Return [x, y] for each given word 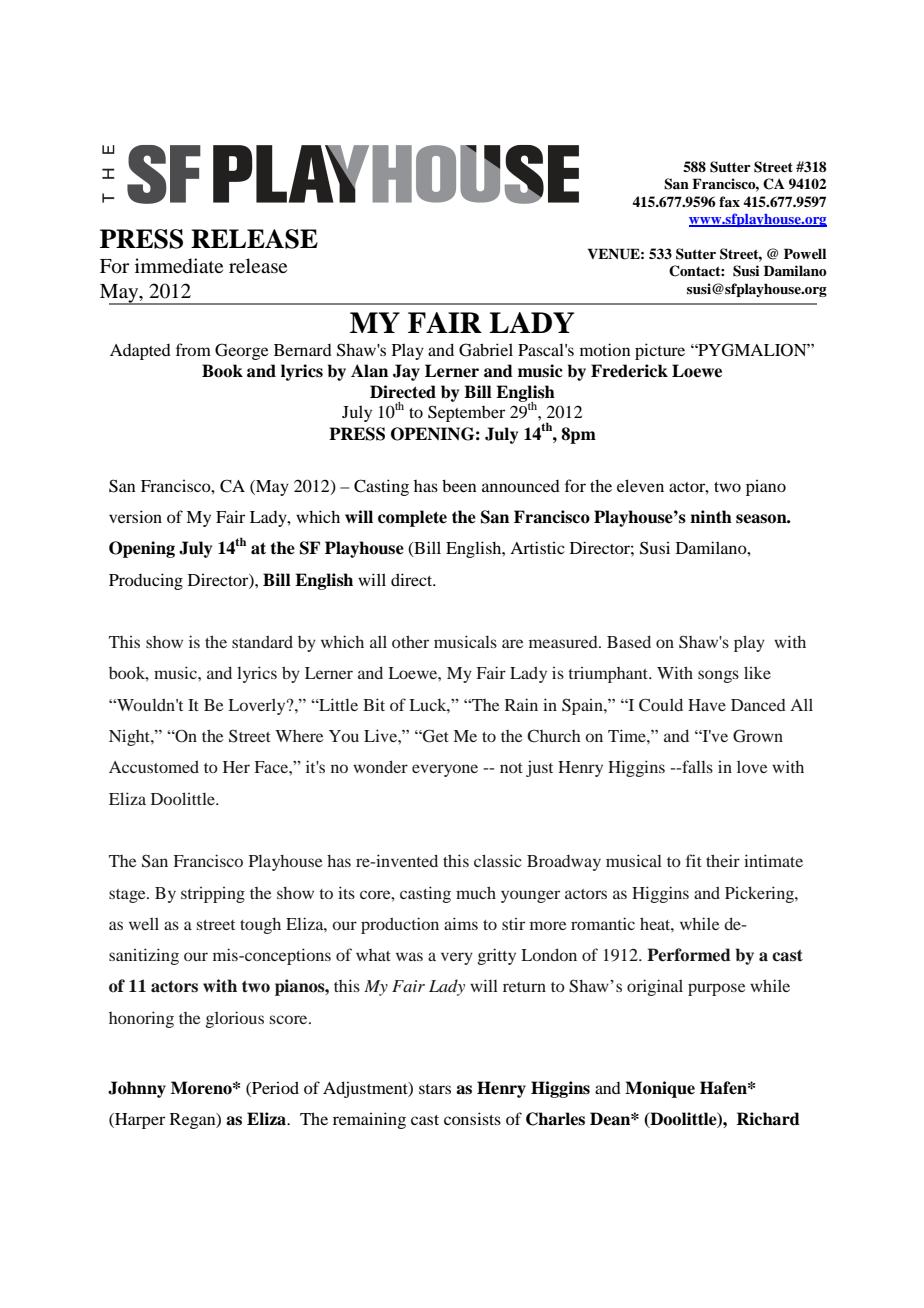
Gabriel [486, 350]
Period [274, 1089]
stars [435, 1089]
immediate [179, 266]
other [410, 641]
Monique [660, 1089]
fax [729, 201]
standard [262, 641]
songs [718, 676]
